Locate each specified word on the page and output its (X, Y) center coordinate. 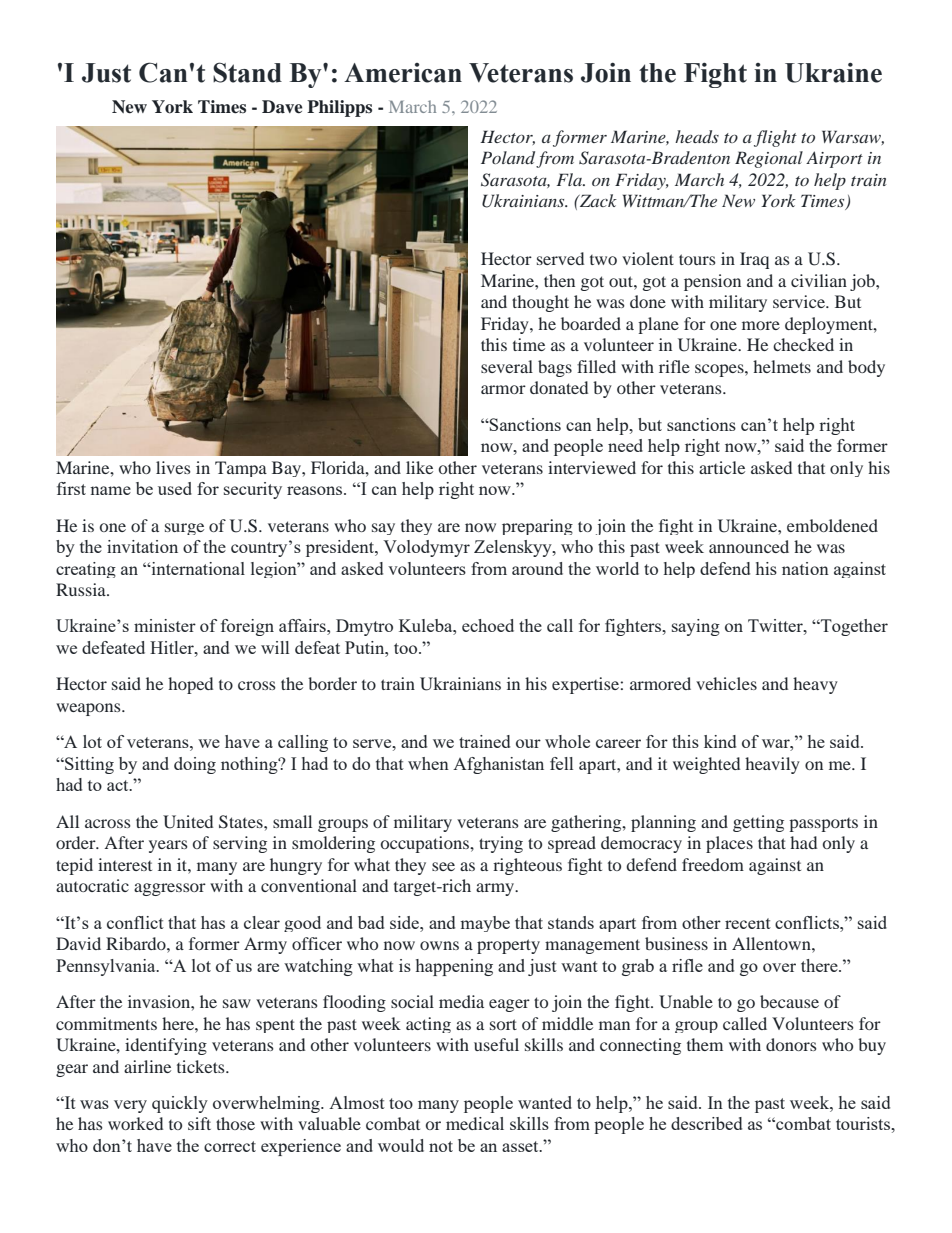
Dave (282, 107)
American (403, 73)
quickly (180, 1104)
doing (195, 765)
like (419, 467)
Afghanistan (498, 765)
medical (475, 1123)
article (722, 467)
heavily (772, 765)
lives (173, 467)
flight (775, 138)
